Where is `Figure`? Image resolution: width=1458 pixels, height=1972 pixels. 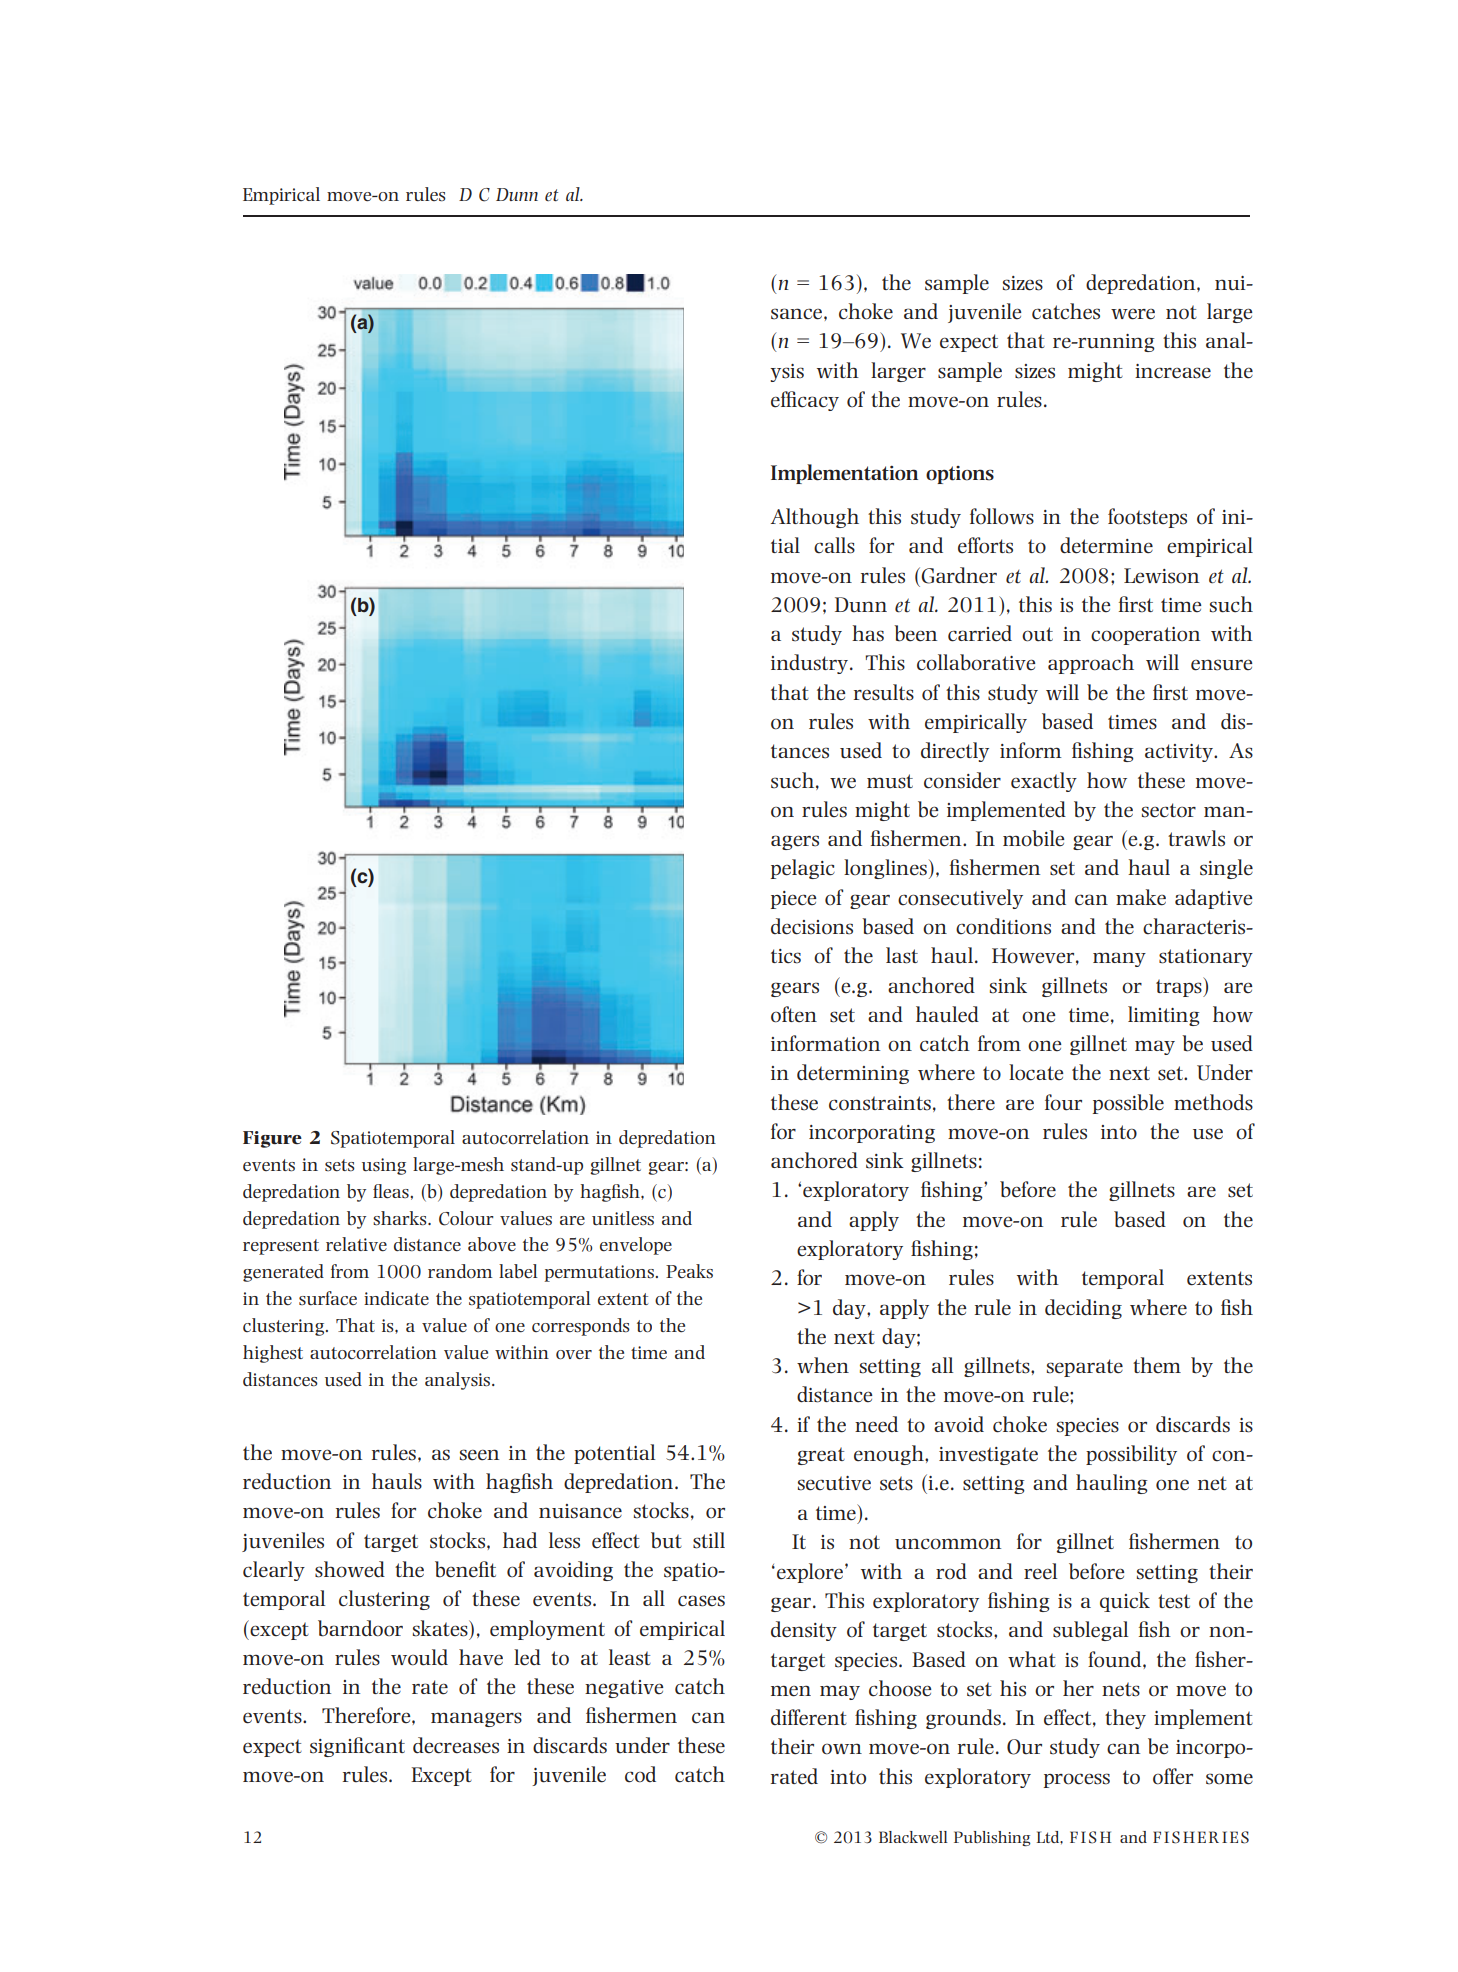
Figure is located at coordinates (272, 1139).
